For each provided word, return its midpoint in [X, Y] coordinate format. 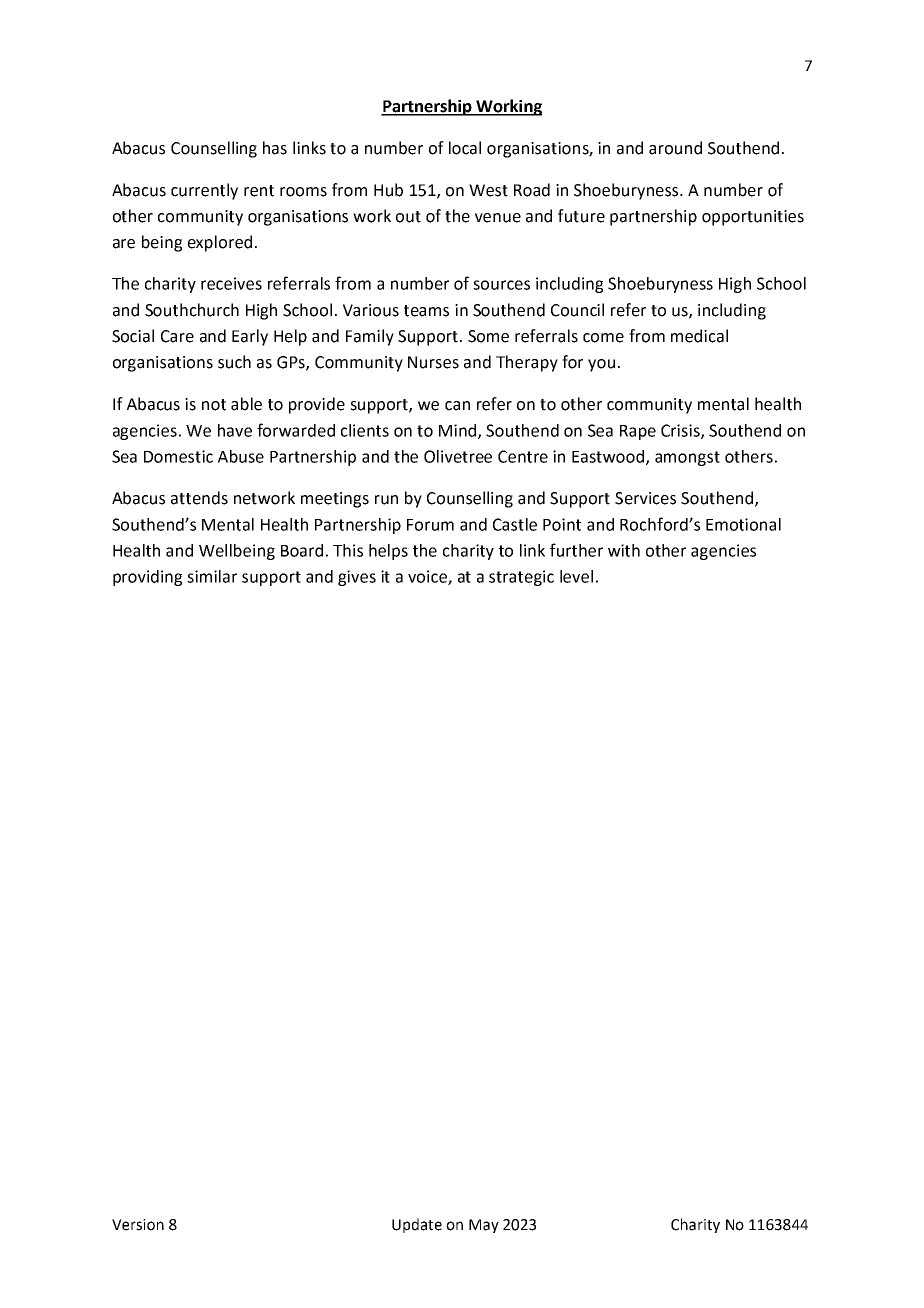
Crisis [681, 431]
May [484, 1226]
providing [147, 578]
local [465, 148]
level [576, 576]
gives [357, 578]
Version [138, 1225]
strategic [521, 578]
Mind [459, 431]
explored [220, 243]
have [235, 430]
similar [212, 576]
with [624, 550]
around [675, 148]
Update [417, 1225]
